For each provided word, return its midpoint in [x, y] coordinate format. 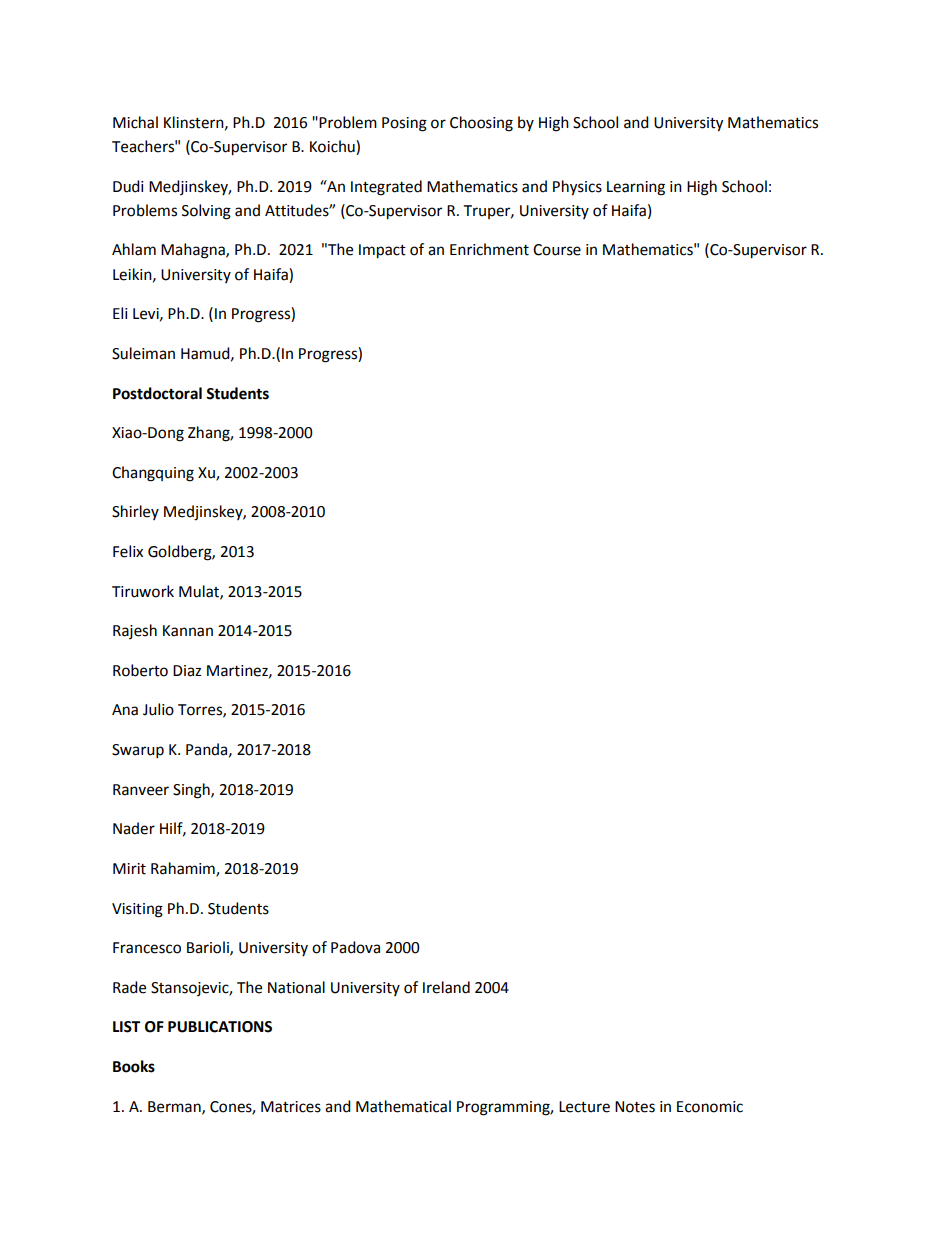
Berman [175, 1107]
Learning [636, 188]
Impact [382, 251]
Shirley [135, 512]
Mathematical [403, 1106]
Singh [192, 791]
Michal [135, 122]
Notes [635, 1107]
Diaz [187, 671]
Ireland [446, 987]
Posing [404, 124]
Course [557, 250]
